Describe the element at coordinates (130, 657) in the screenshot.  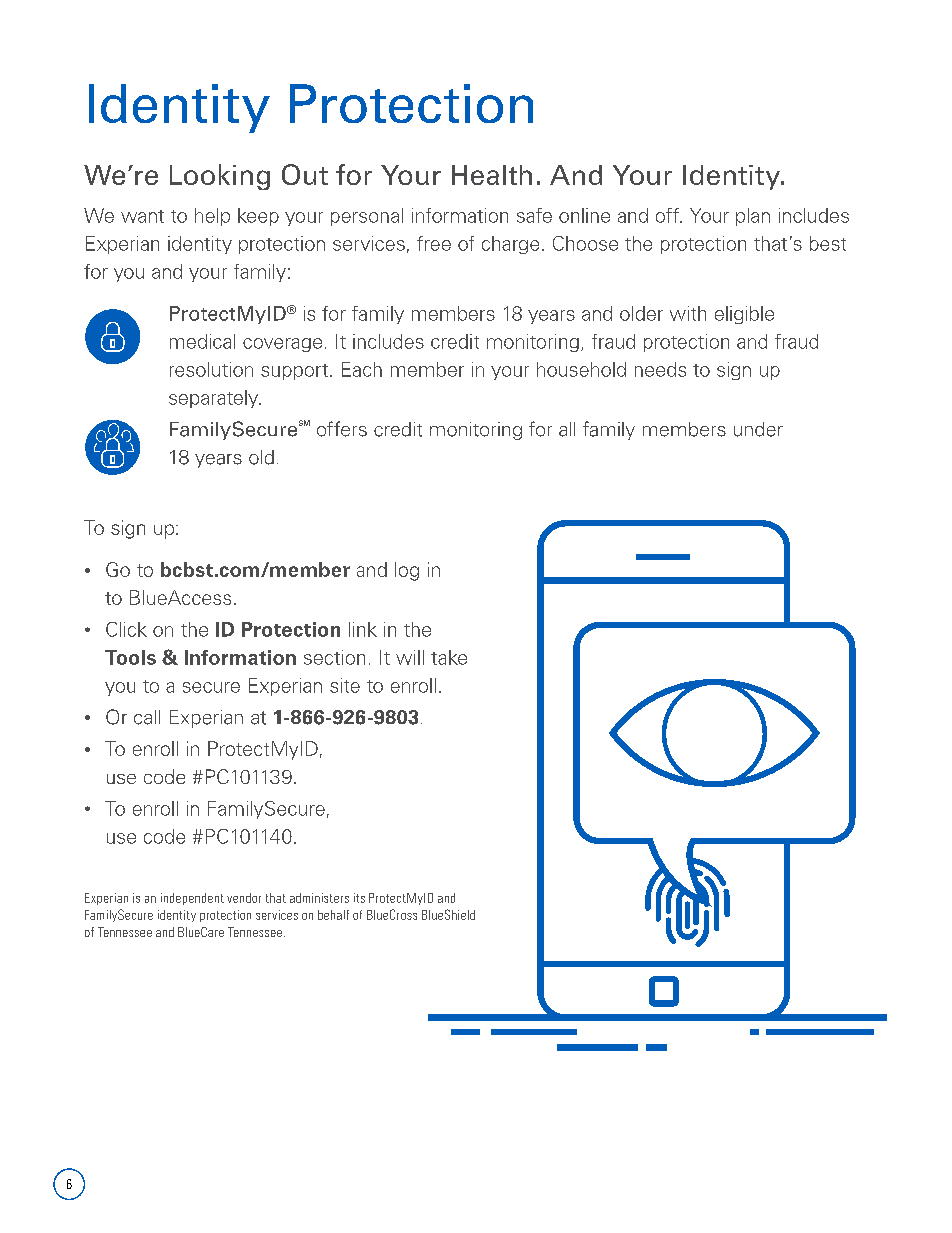
I see `Tools` at that location.
